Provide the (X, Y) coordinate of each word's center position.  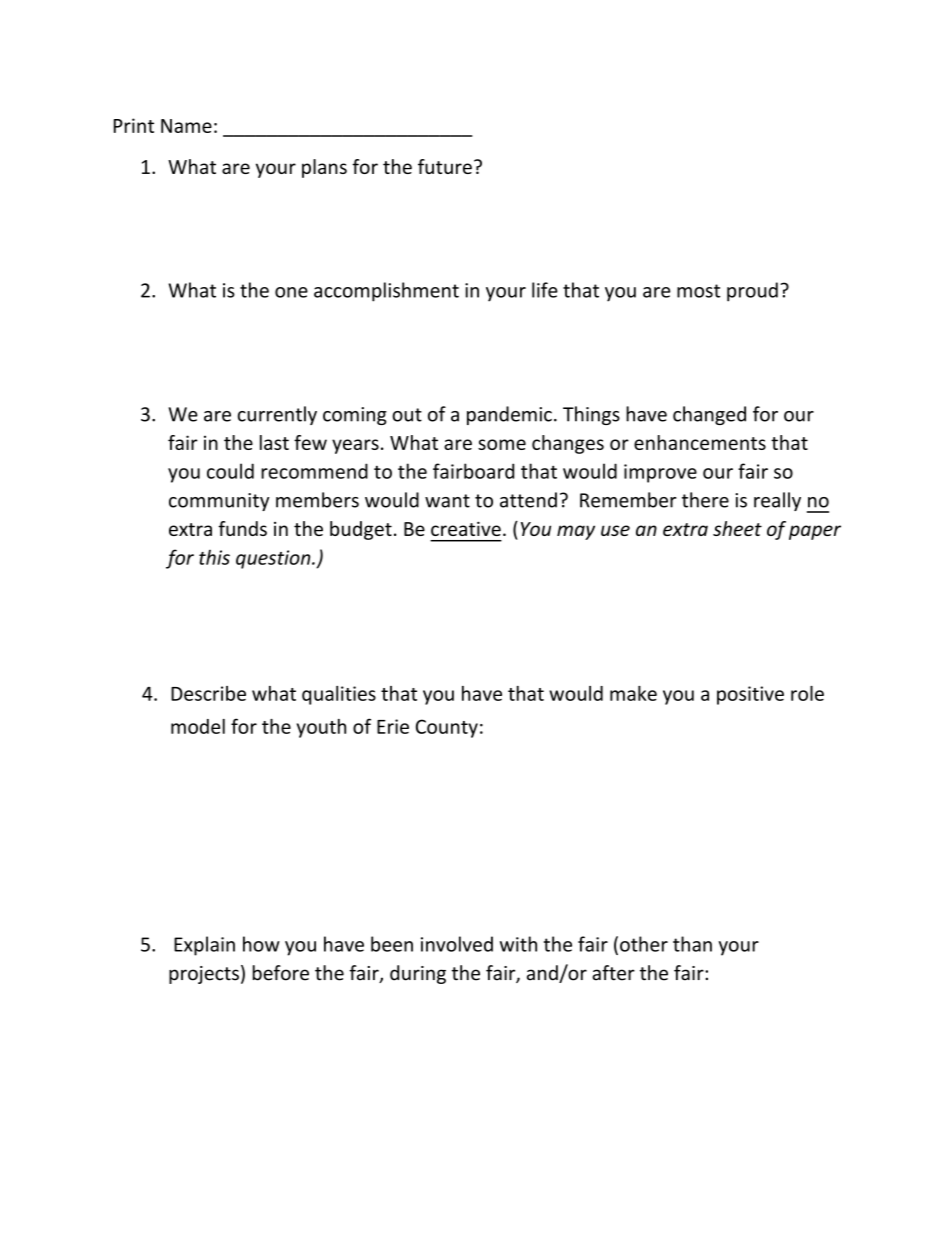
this (214, 557)
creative (466, 528)
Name (186, 126)
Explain (204, 946)
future (445, 166)
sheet (737, 528)
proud (752, 292)
